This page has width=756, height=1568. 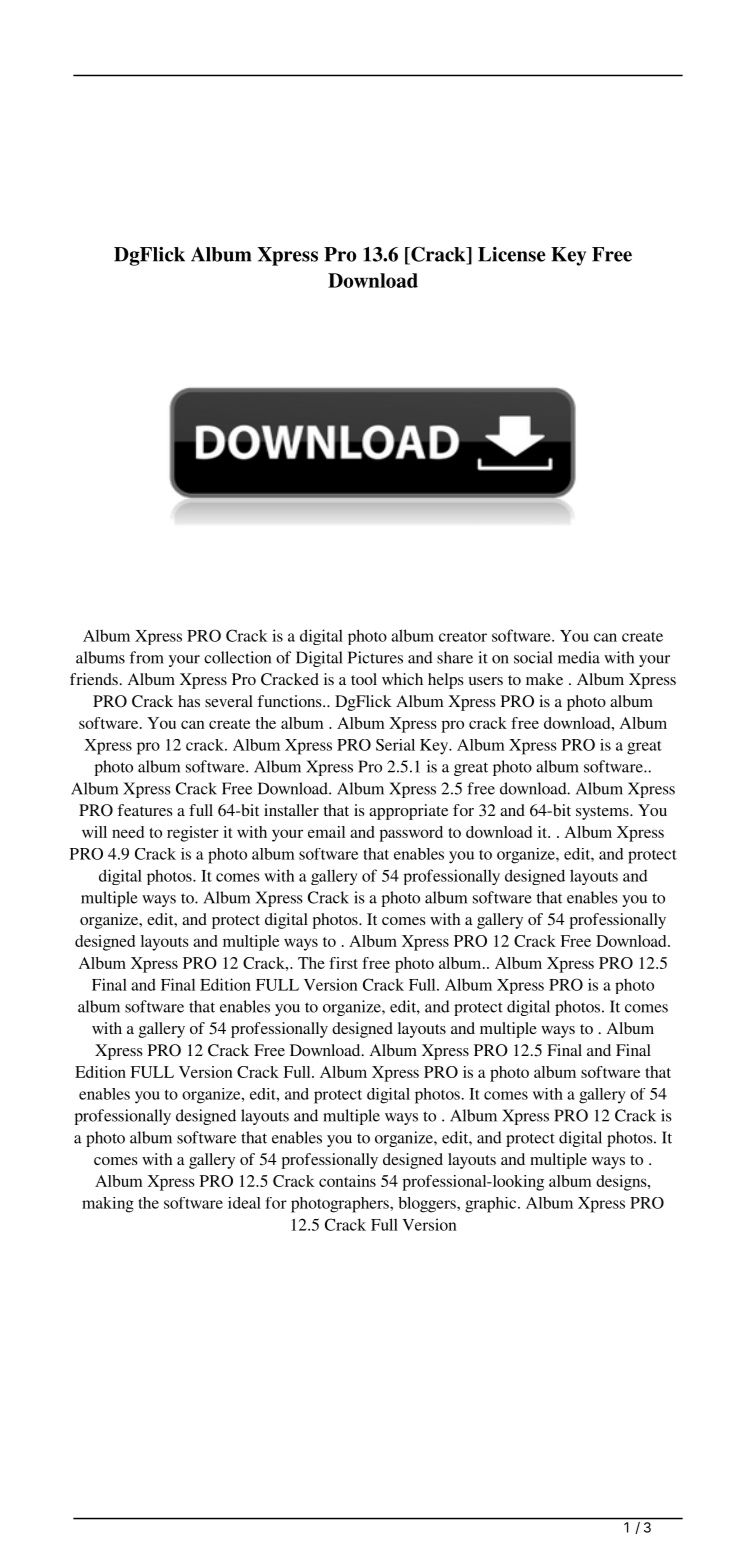 I want to click on Serial, so click(x=395, y=745).
